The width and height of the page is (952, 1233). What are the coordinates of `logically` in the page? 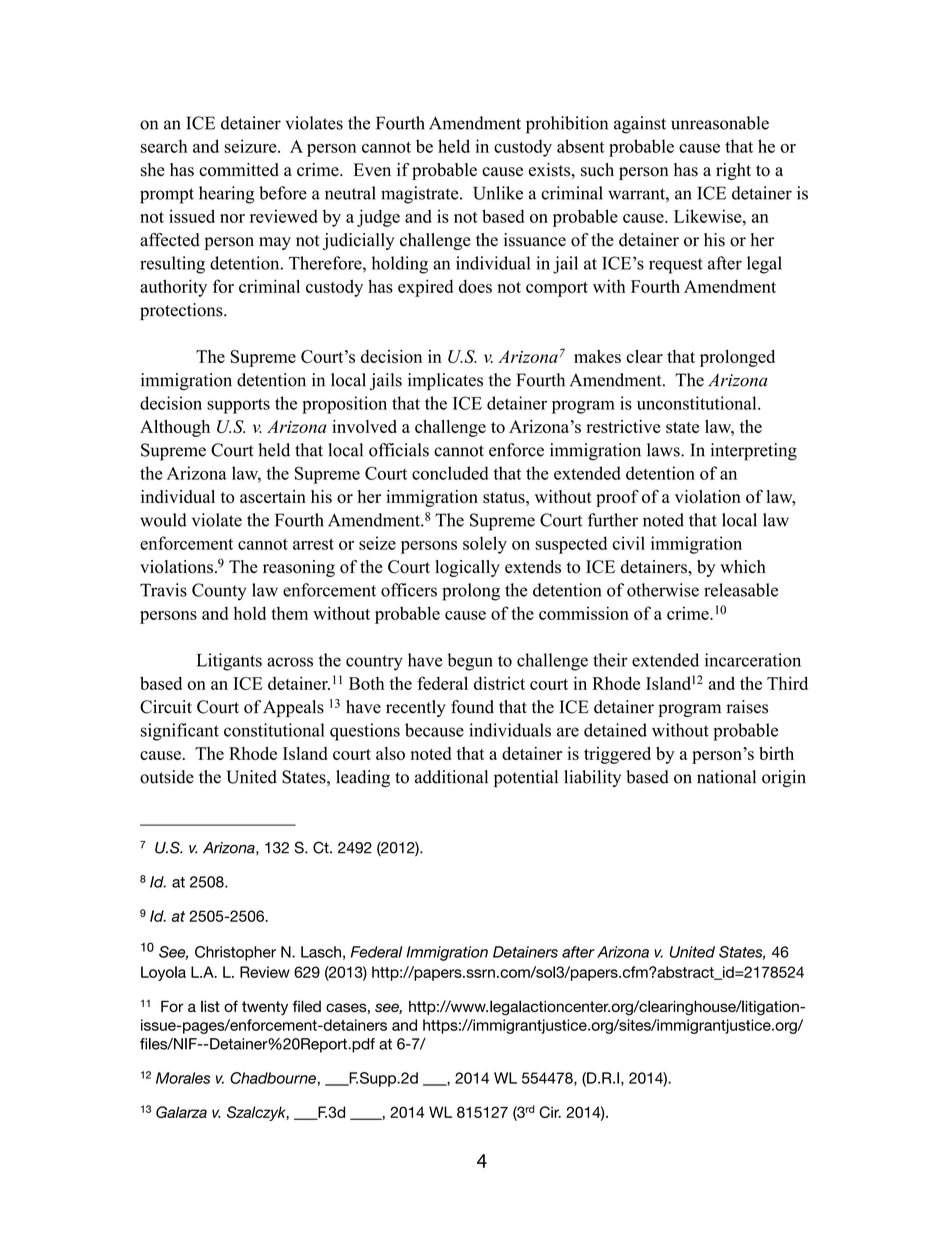 It's located at (467, 568).
